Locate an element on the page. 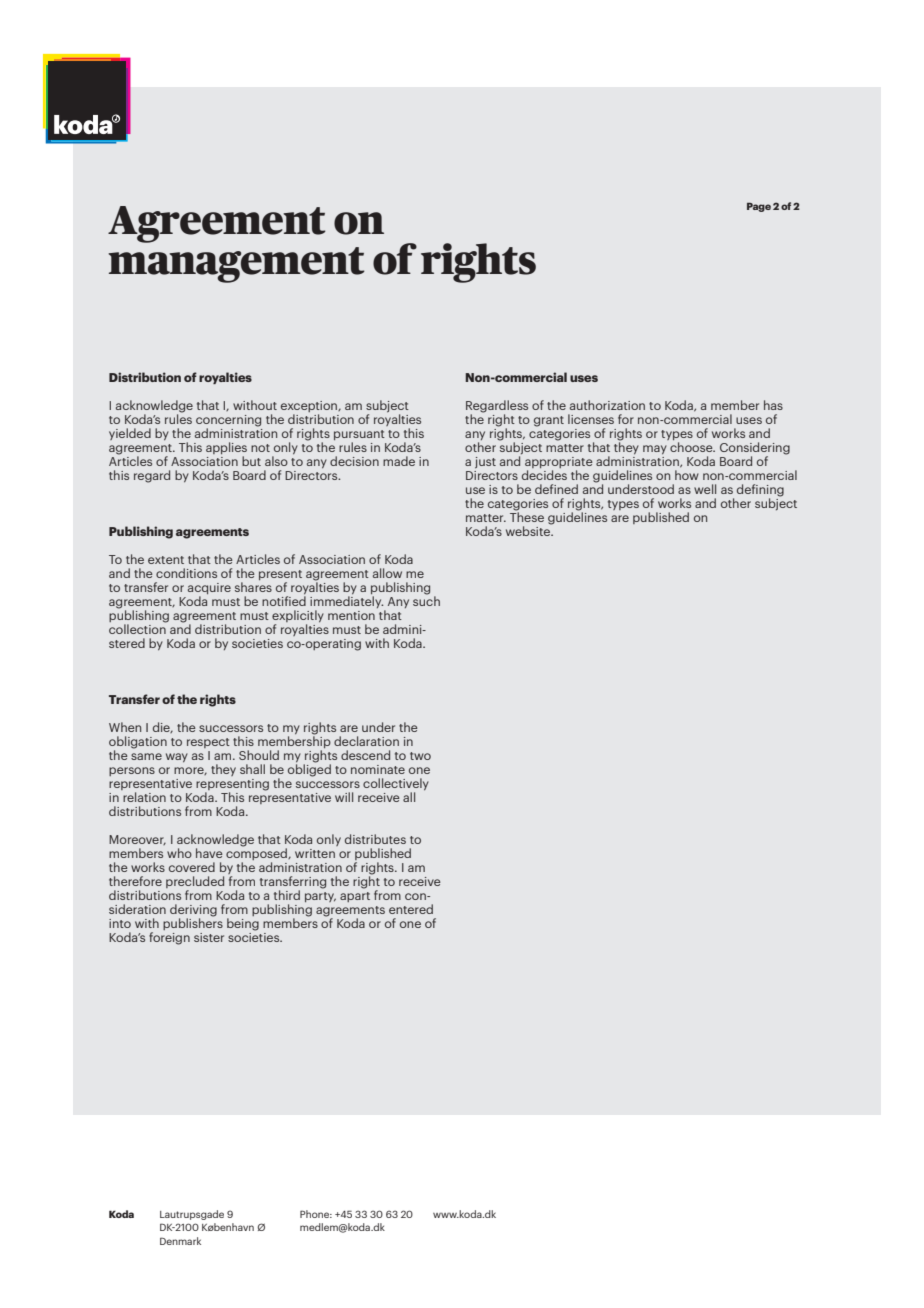  grant is located at coordinates (549, 421).
